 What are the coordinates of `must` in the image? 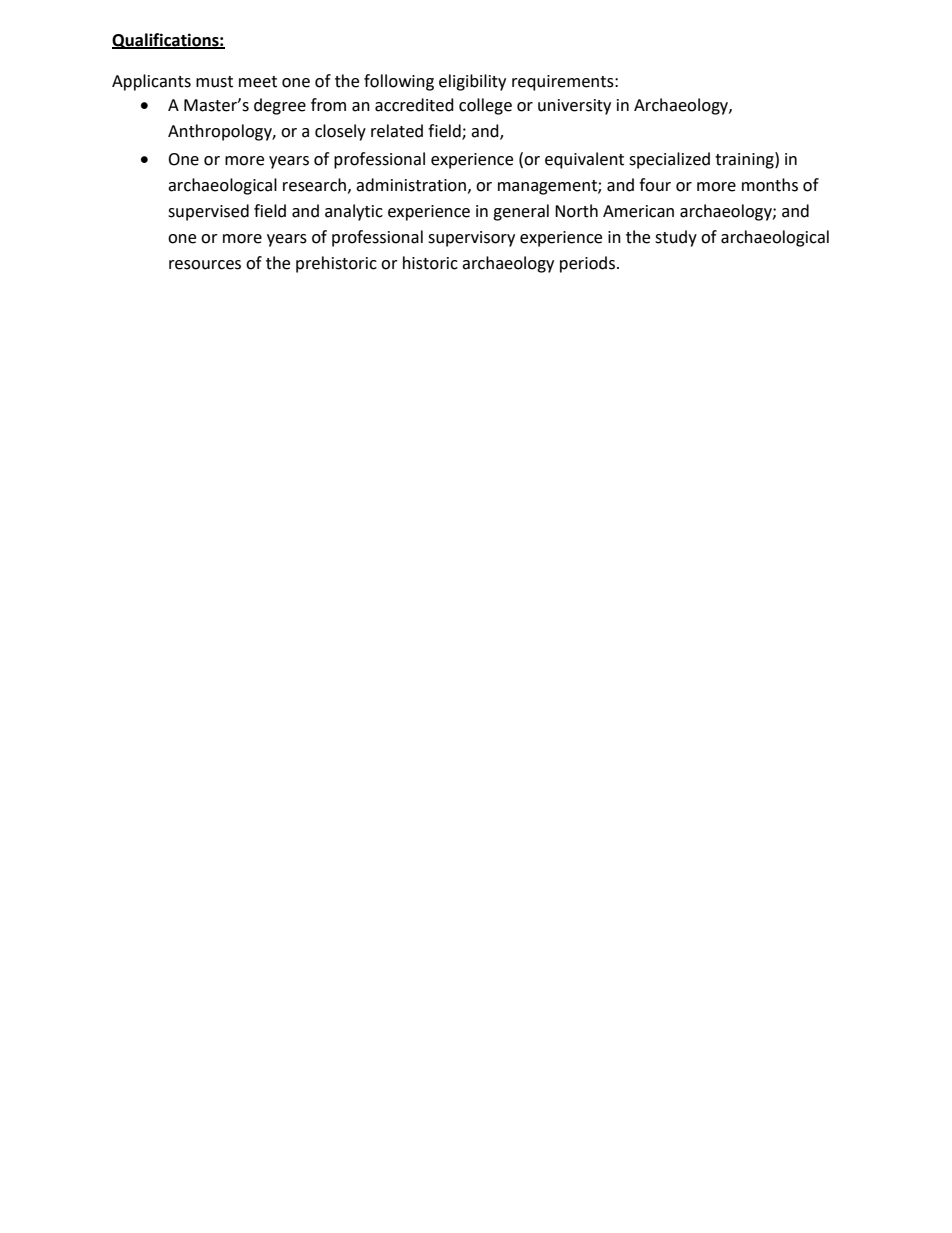 It's located at (214, 82).
